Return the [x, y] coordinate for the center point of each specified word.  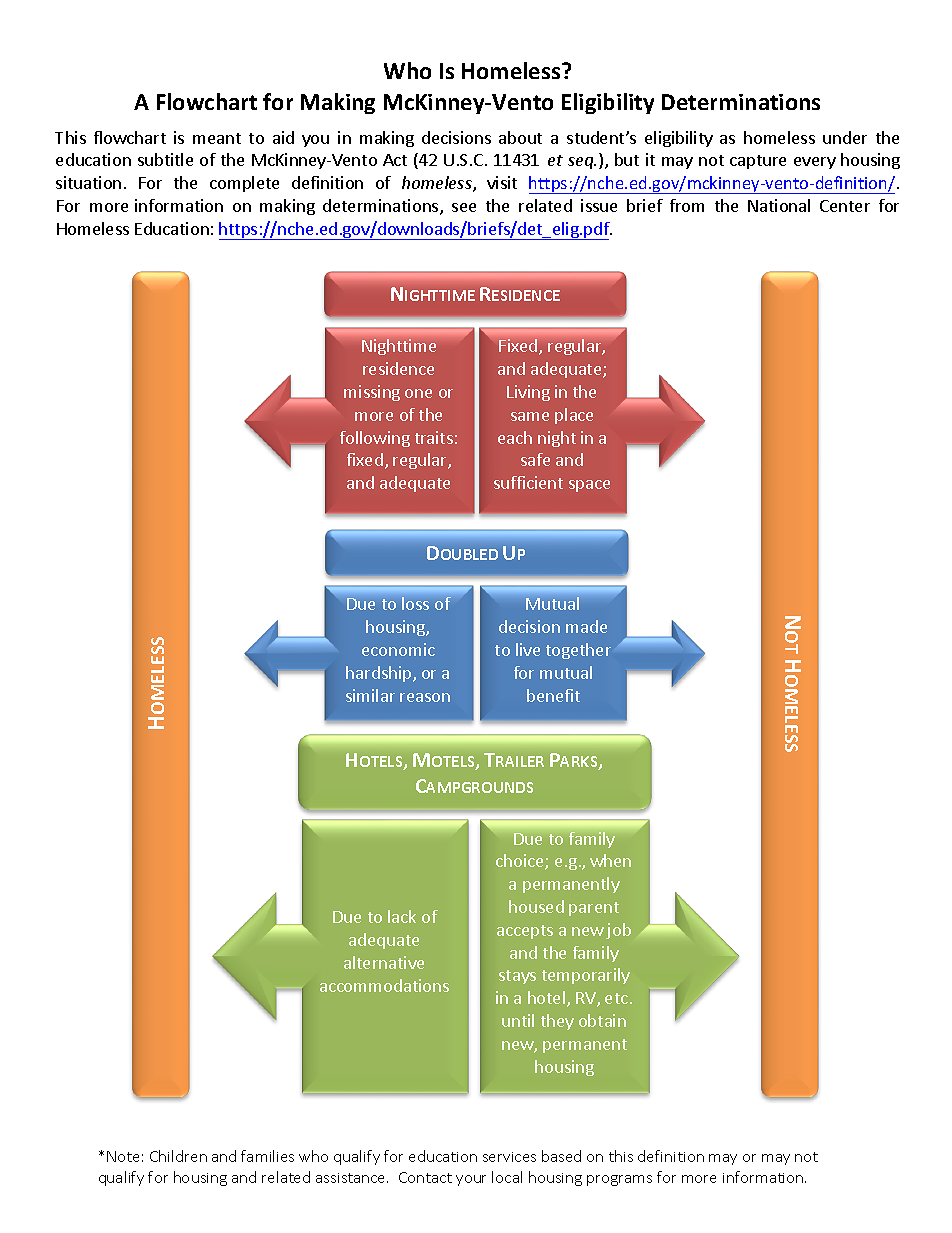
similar [370, 695]
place [574, 416]
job [618, 931]
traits [434, 437]
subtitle [165, 159]
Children [178, 1156]
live [528, 649]
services [509, 1157]
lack [402, 916]
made [586, 626]
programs [619, 1180]
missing [372, 393]
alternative [384, 962]
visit [502, 182]
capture [758, 162]
